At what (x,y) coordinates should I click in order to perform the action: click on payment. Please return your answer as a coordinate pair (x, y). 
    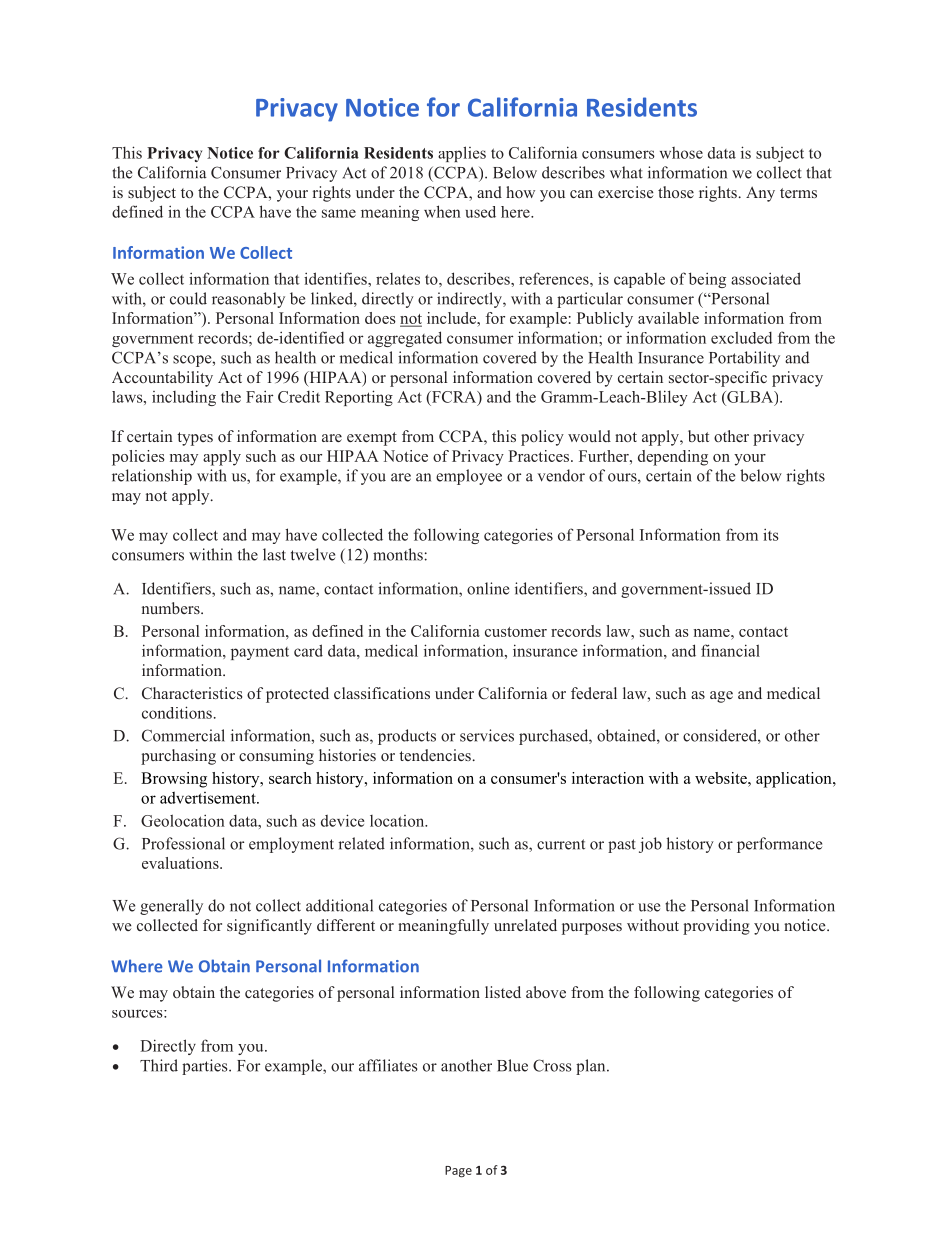
    Looking at the image, I should click on (260, 653).
